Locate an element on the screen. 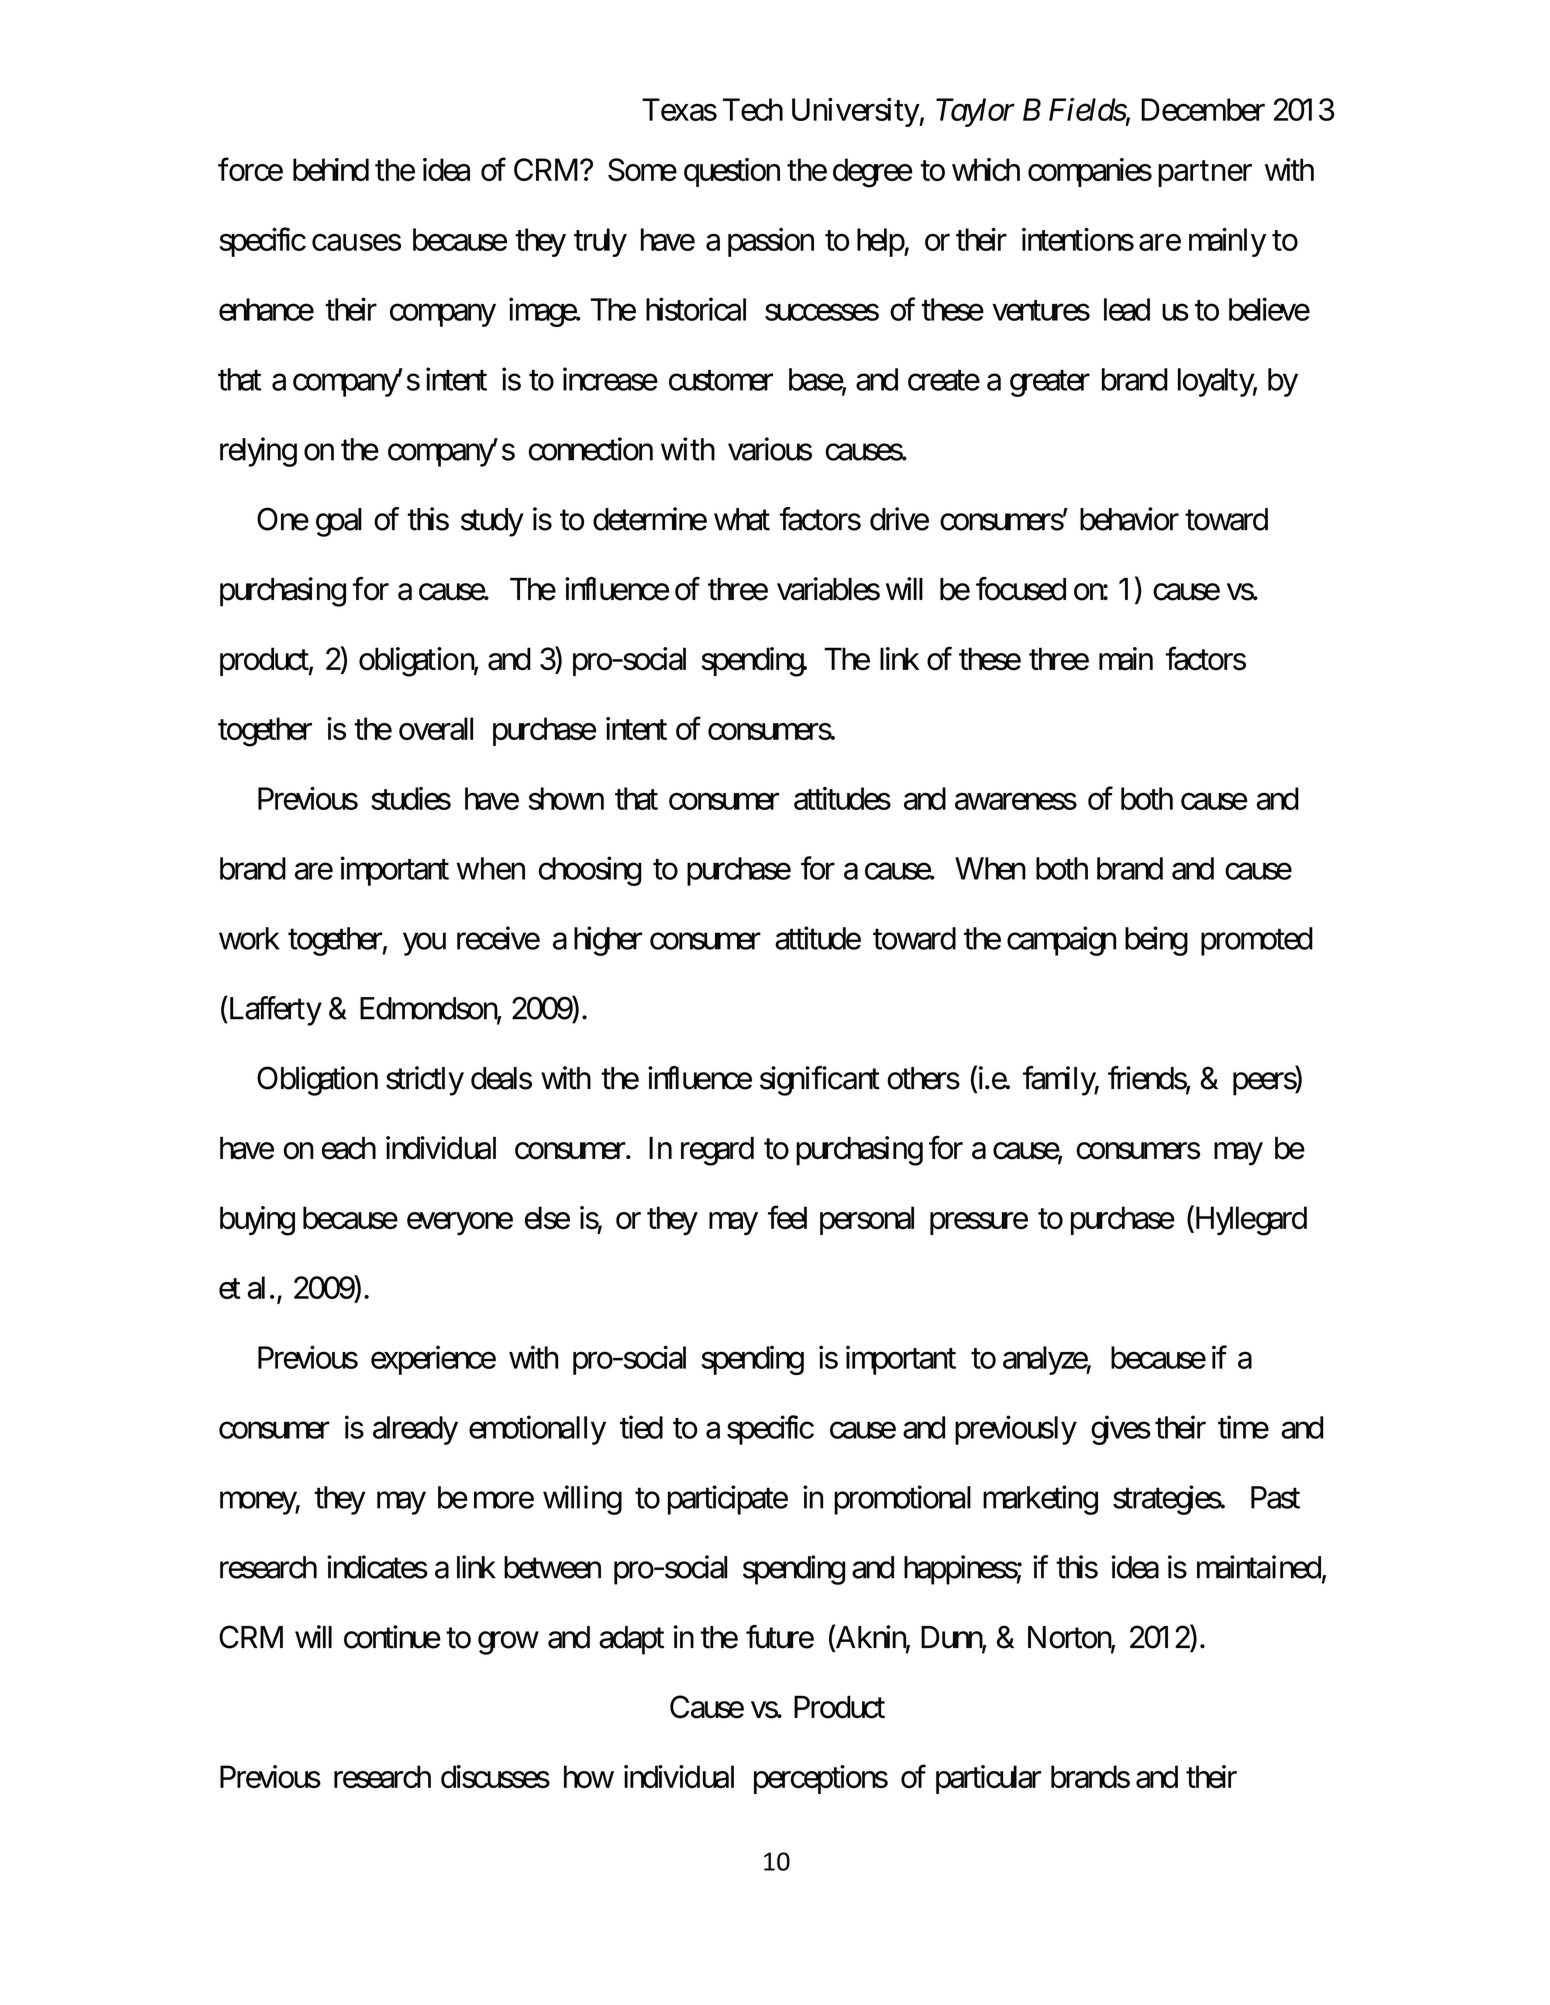 The height and width of the screenshot is (2005, 1550). each is located at coordinates (349, 1148).
